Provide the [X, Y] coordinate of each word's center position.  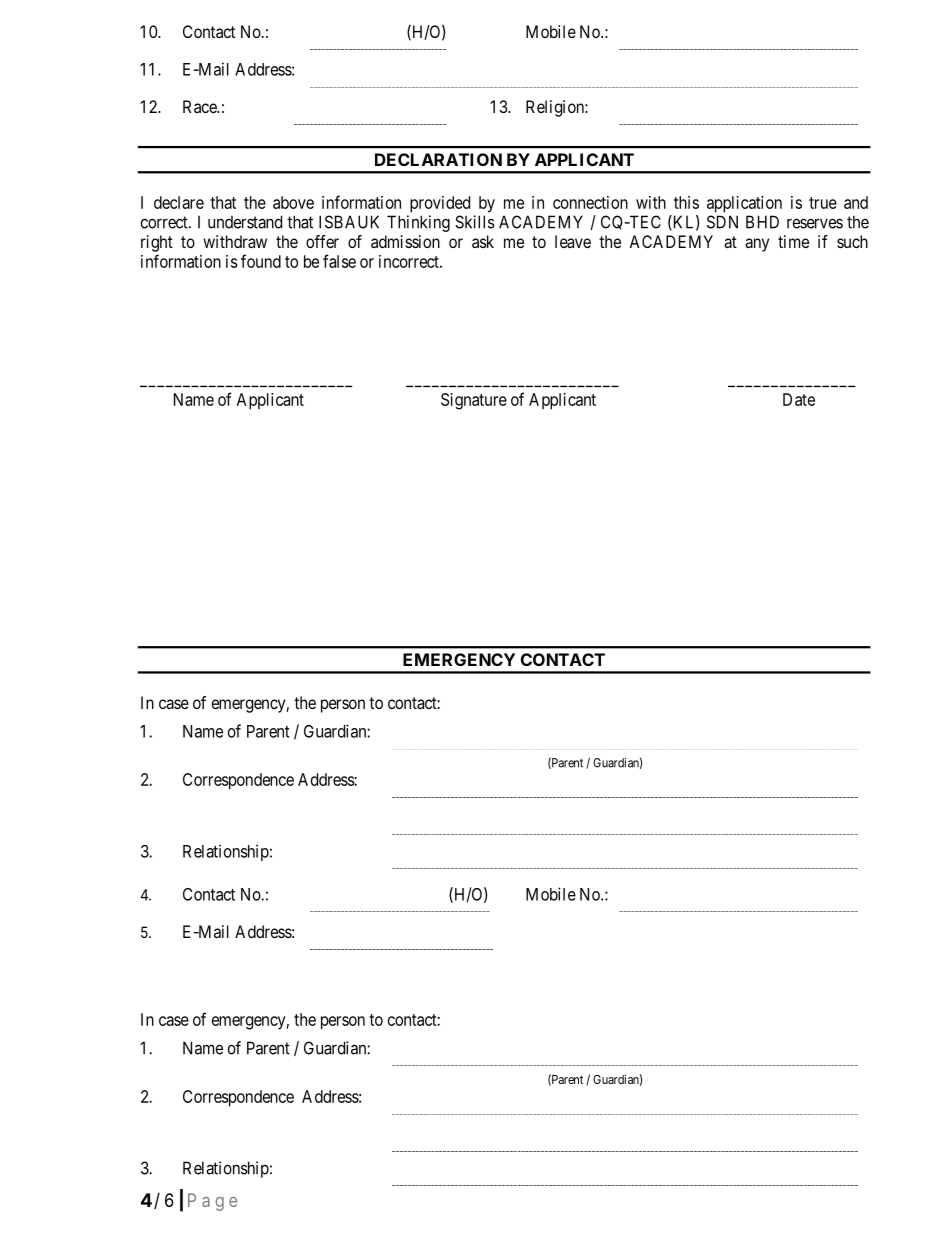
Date [799, 399]
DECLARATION [438, 159]
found [261, 261]
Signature [474, 401]
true [823, 203]
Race [200, 106]
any [757, 245]
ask [483, 241]
